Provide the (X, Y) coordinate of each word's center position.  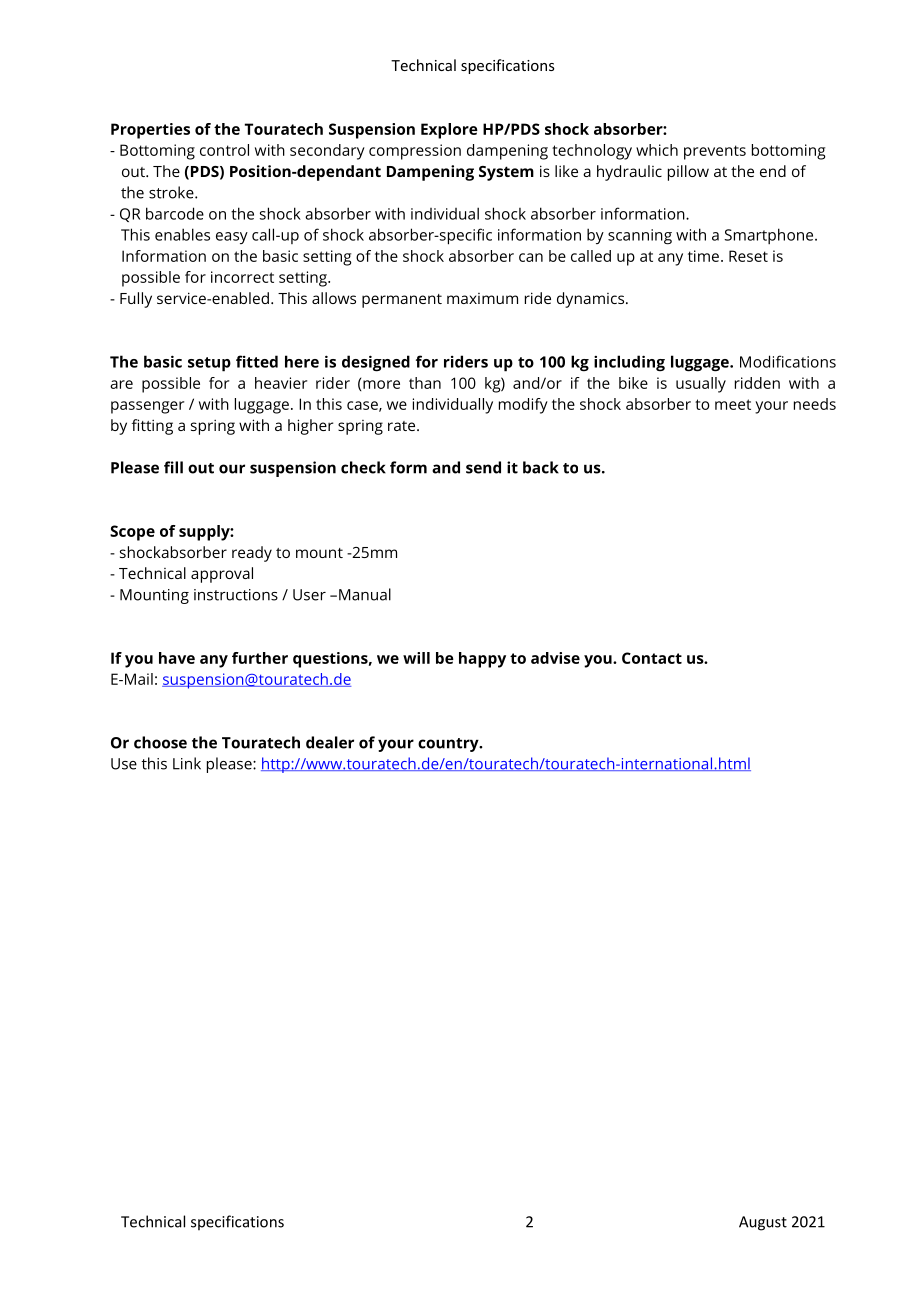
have (177, 658)
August (763, 1223)
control (224, 150)
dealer (330, 742)
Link (187, 763)
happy (482, 660)
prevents (715, 152)
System (506, 173)
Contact (652, 658)
